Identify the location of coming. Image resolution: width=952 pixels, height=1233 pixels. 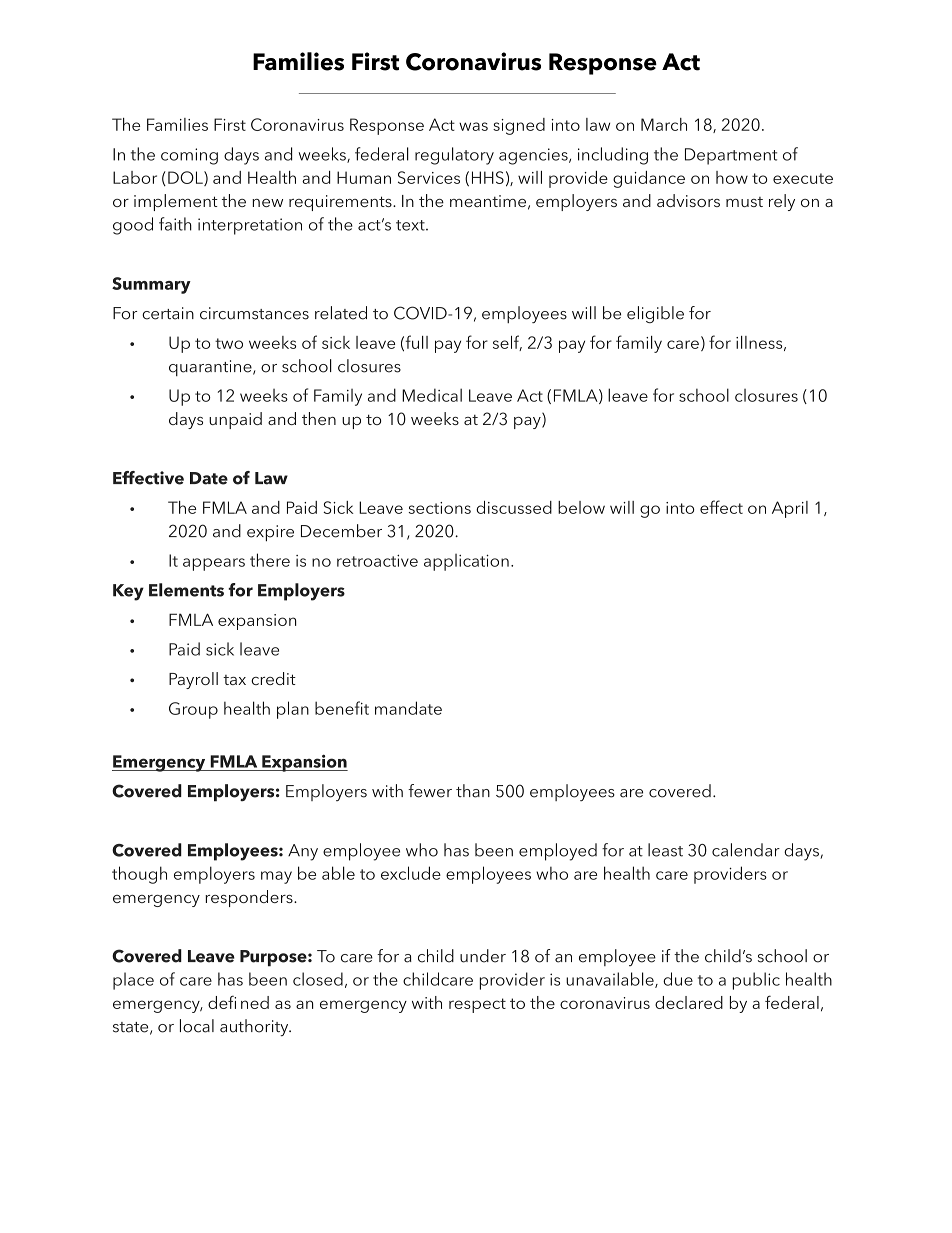
(189, 156).
